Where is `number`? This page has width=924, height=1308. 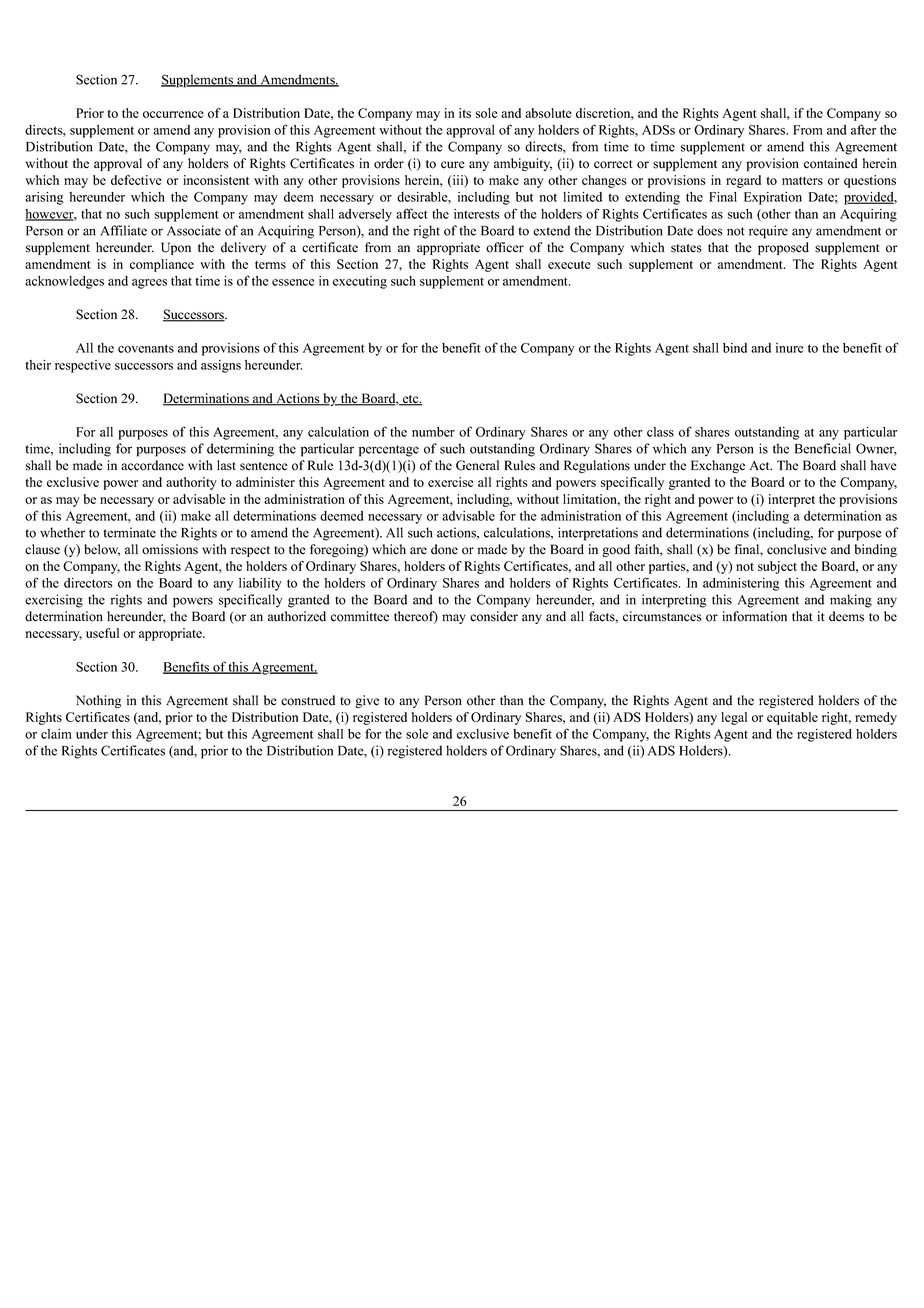 number is located at coordinates (433, 432).
